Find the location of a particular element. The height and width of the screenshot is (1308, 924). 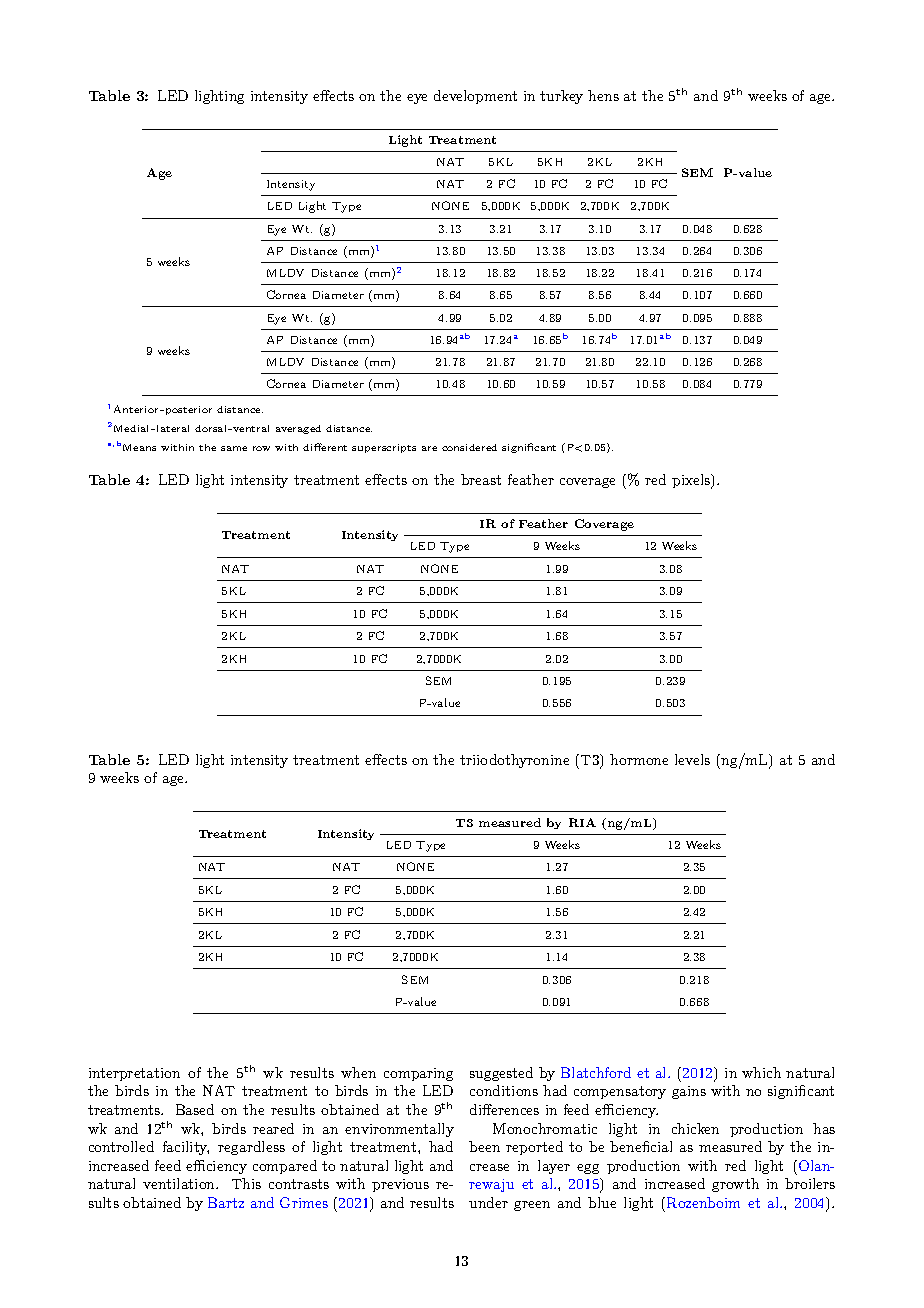

same is located at coordinates (234, 448).
